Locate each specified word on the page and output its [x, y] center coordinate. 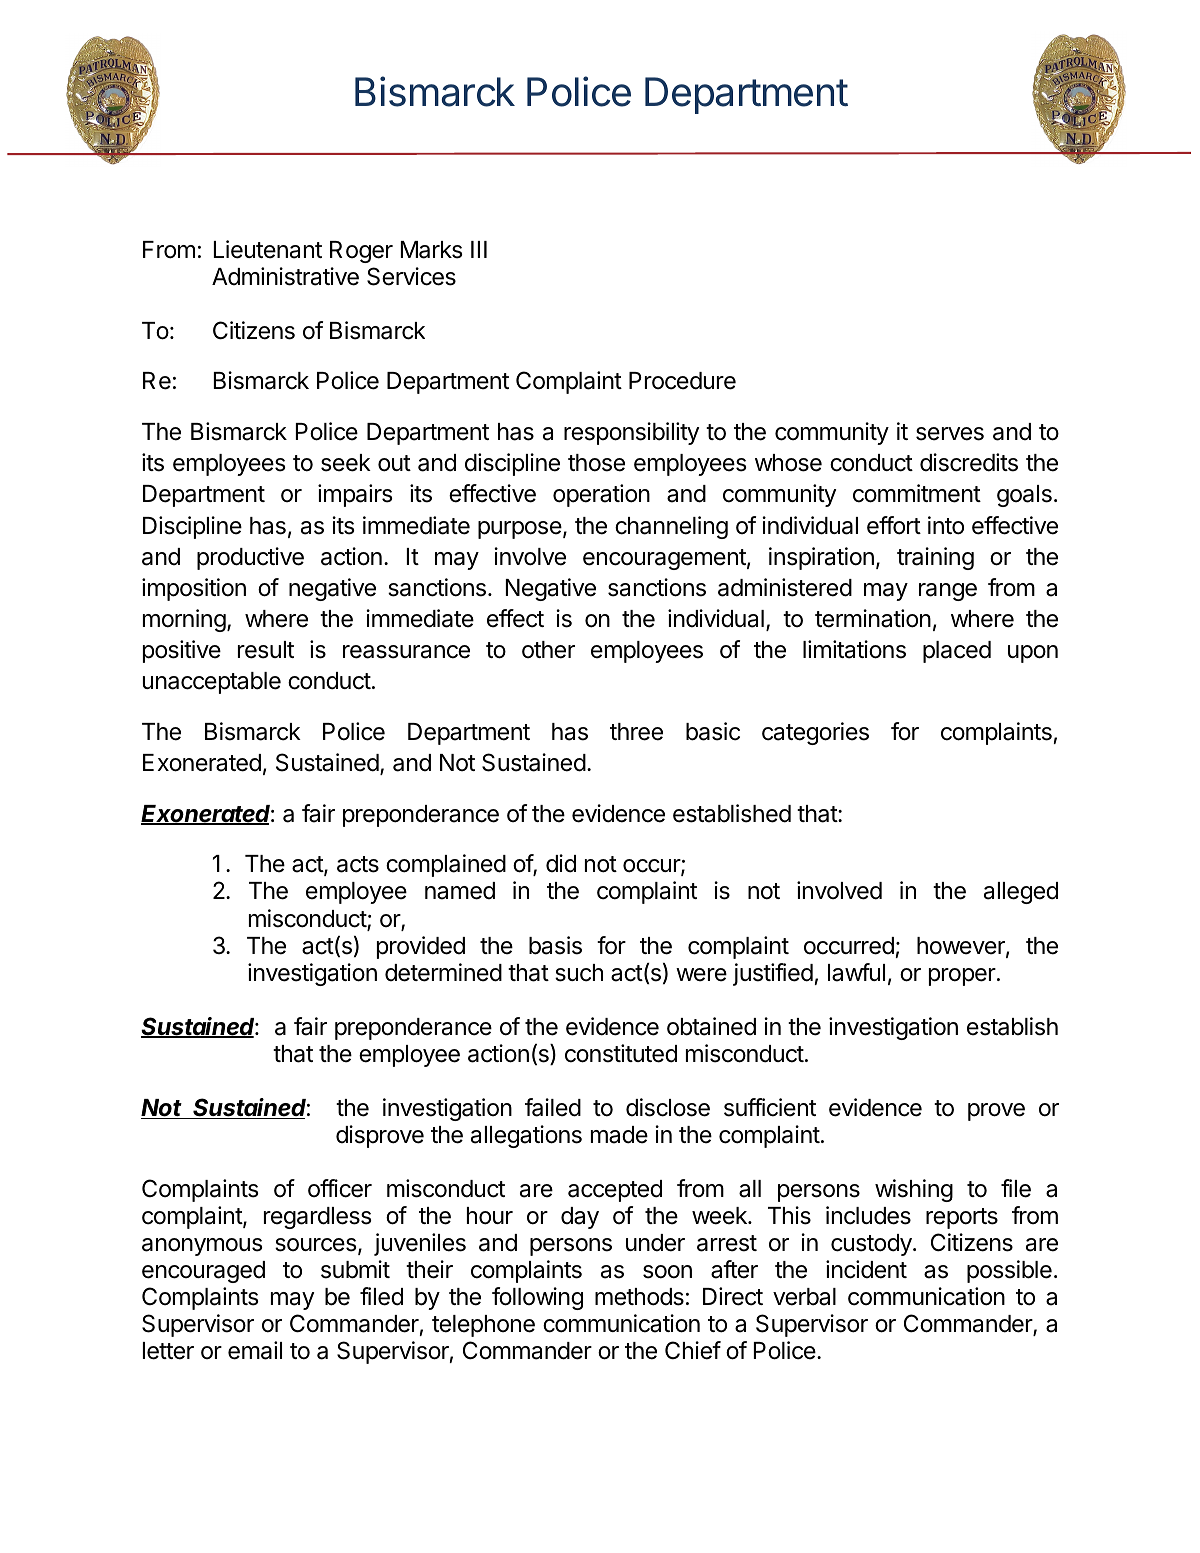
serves [950, 434]
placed [957, 652]
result [266, 650]
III [479, 249]
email [255, 1350]
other [548, 650]
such [579, 973]
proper [963, 977]
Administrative [285, 276]
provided [421, 947]
